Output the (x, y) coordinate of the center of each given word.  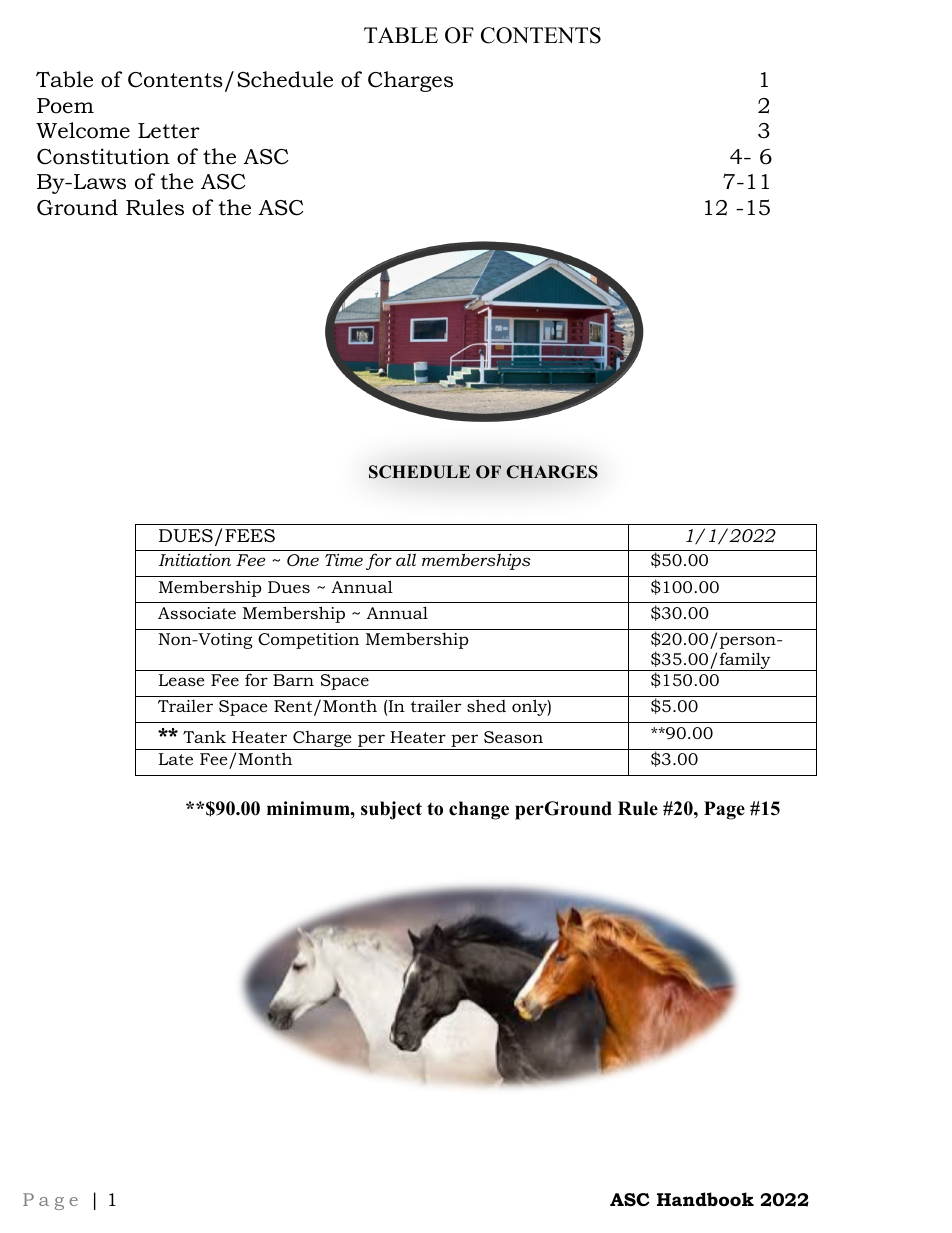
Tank (204, 736)
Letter (169, 131)
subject (391, 810)
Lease (182, 680)
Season (513, 737)
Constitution (103, 156)
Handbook (705, 1199)
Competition (308, 641)
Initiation (195, 559)
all (406, 559)
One (303, 560)
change (479, 810)
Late (176, 759)
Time (344, 559)
